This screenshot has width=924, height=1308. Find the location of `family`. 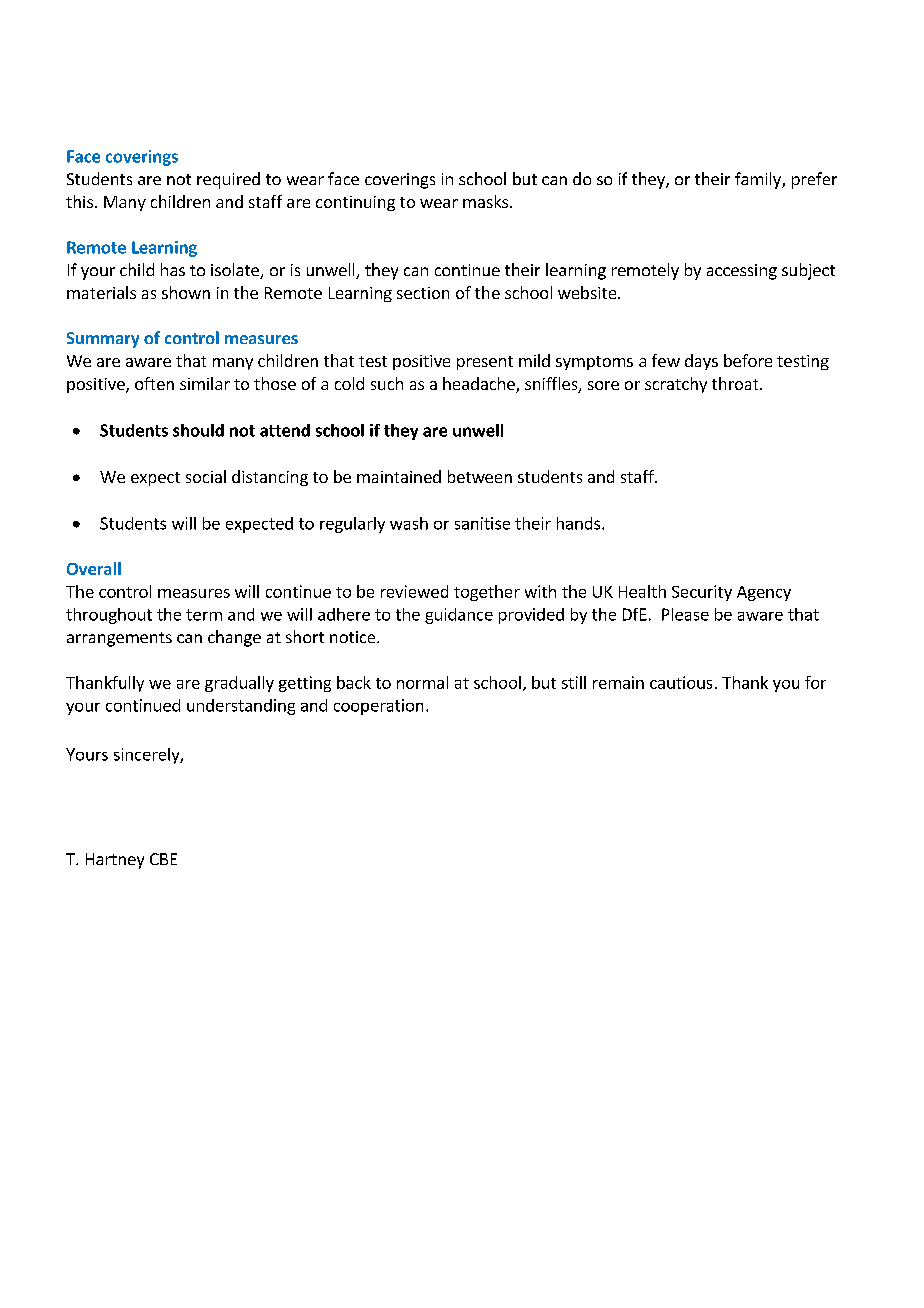

family is located at coordinates (759, 180).
